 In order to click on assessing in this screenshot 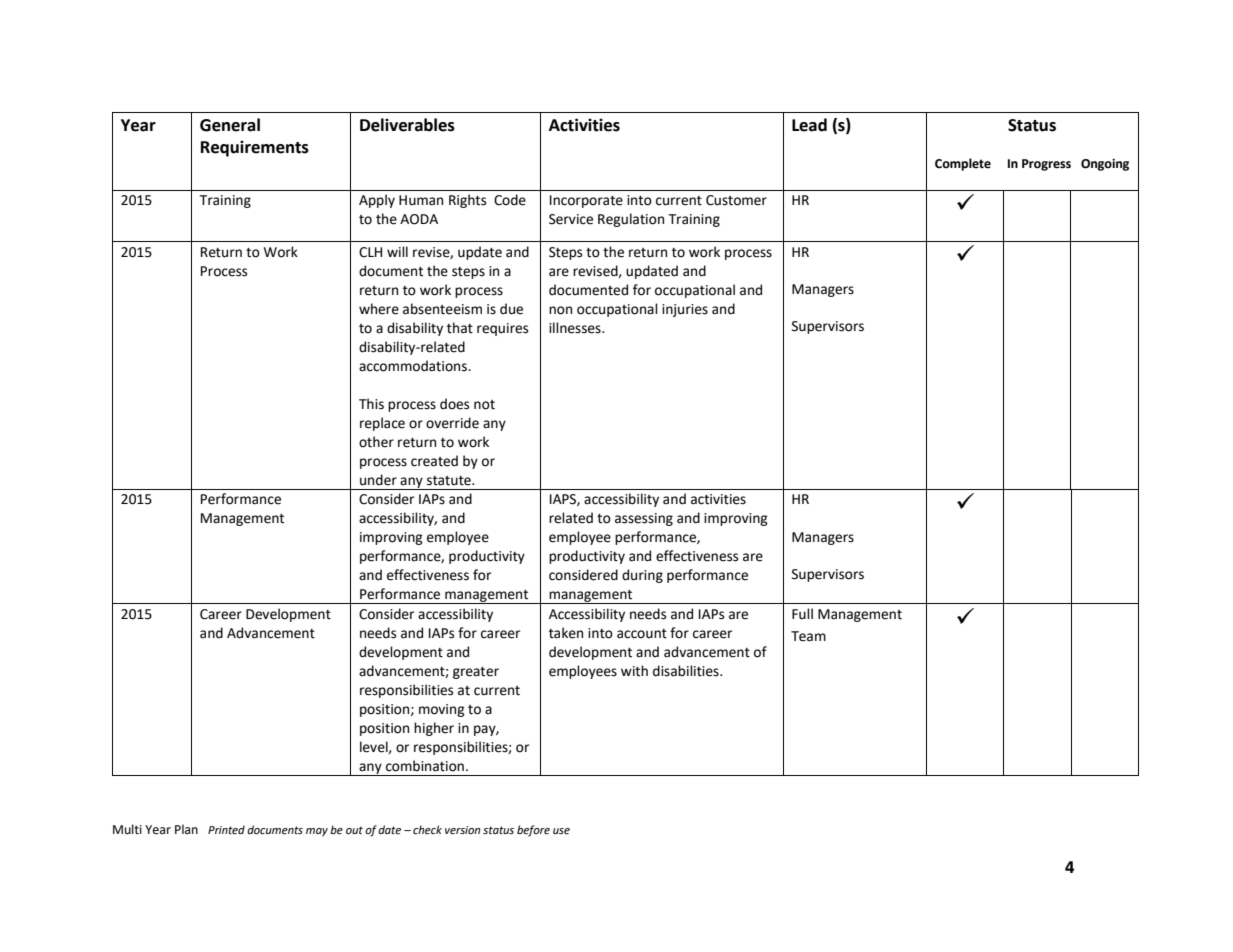, I will do `click(644, 519)`.
